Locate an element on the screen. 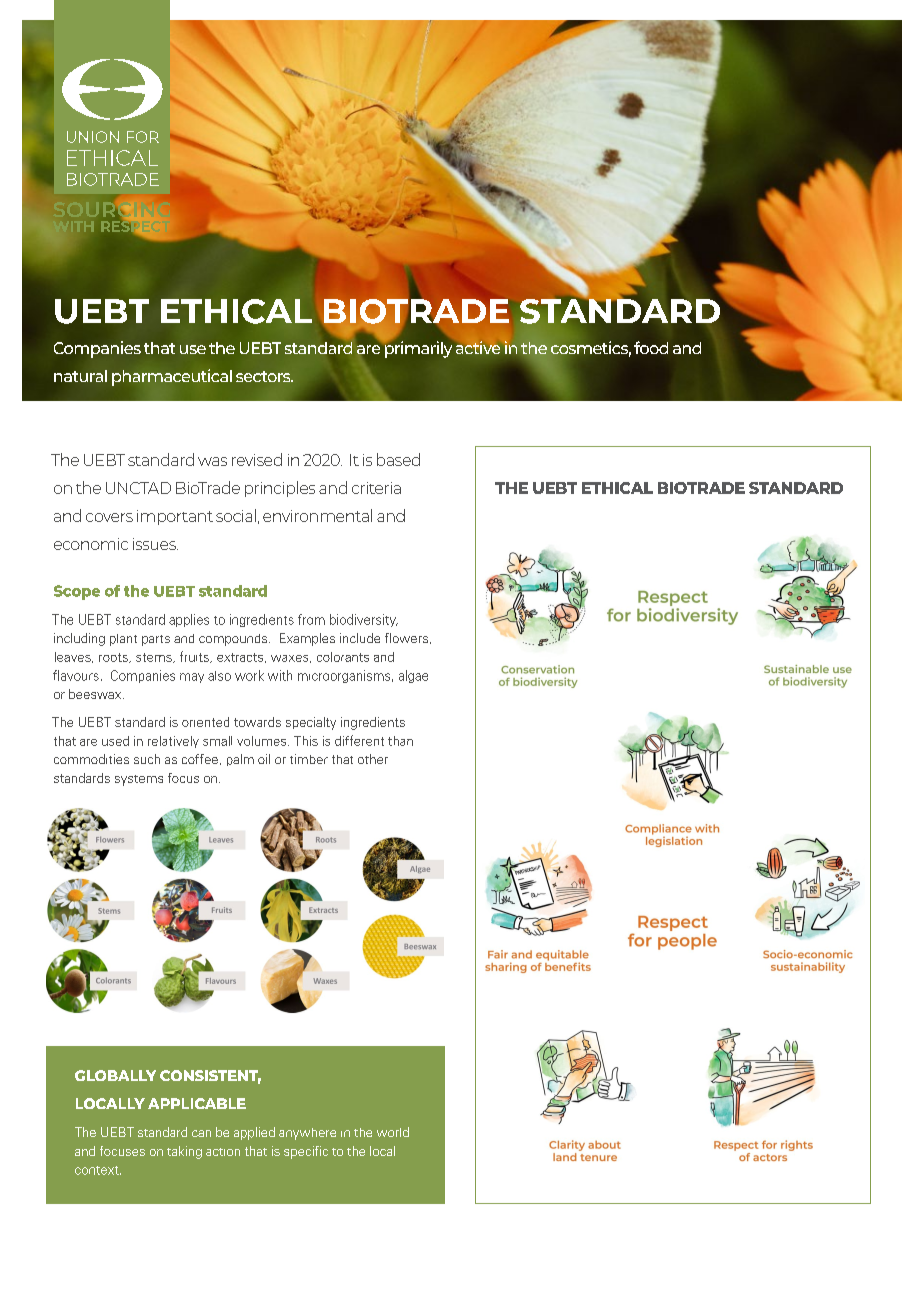 The height and width of the screenshot is (1308, 924). other is located at coordinates (373, 759).
